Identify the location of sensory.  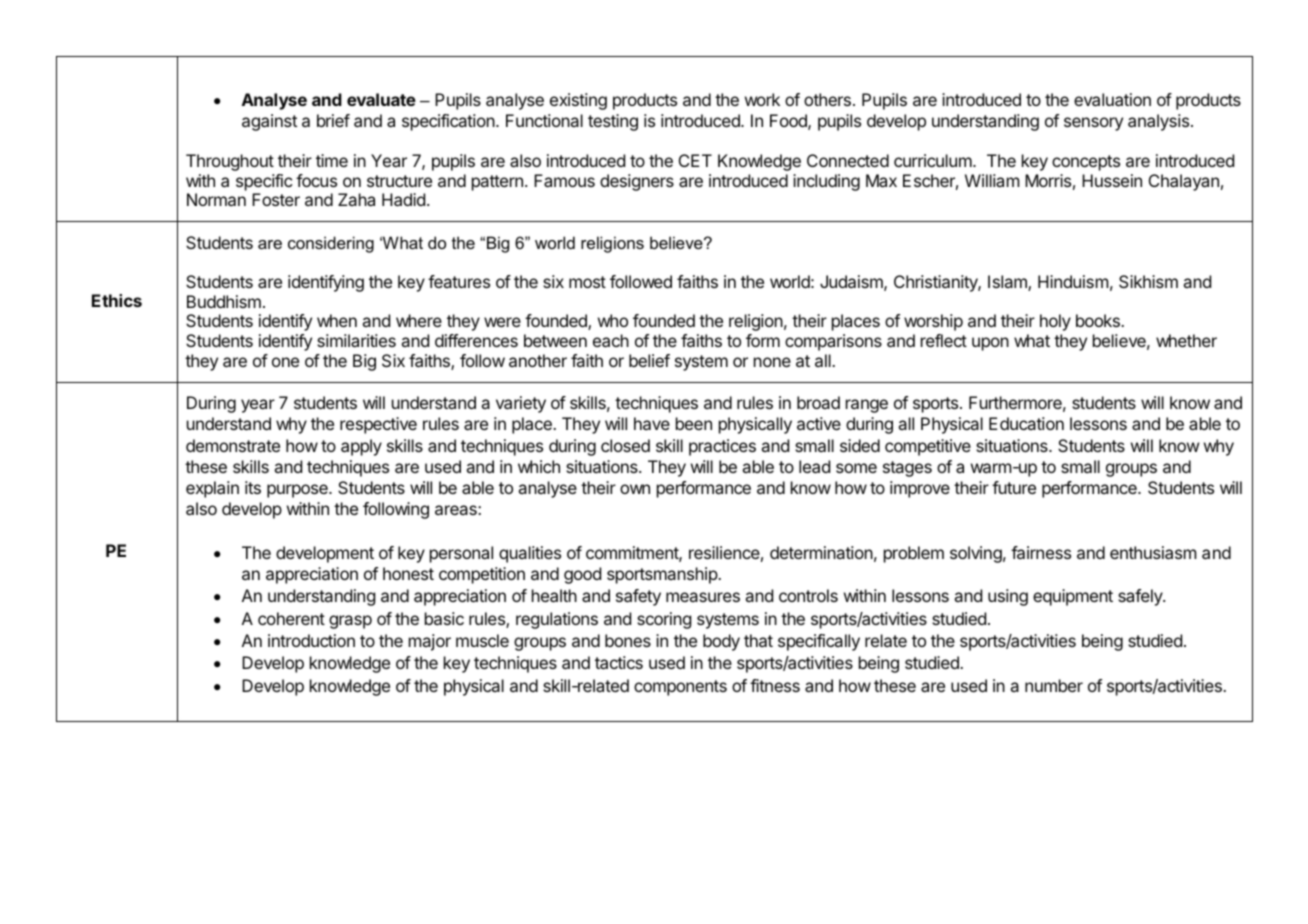
(1093, 124).
